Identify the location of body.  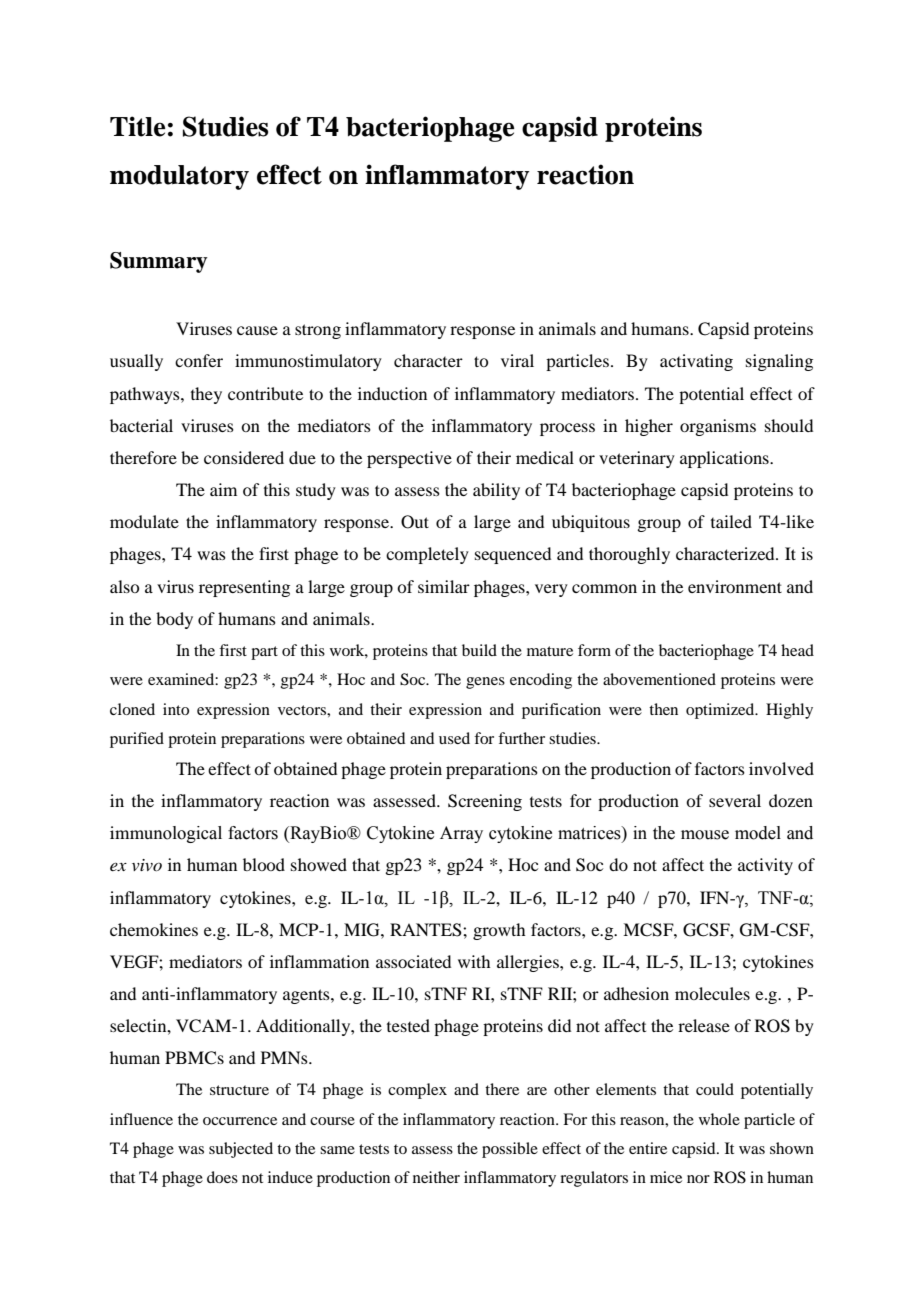
(174, 620).
